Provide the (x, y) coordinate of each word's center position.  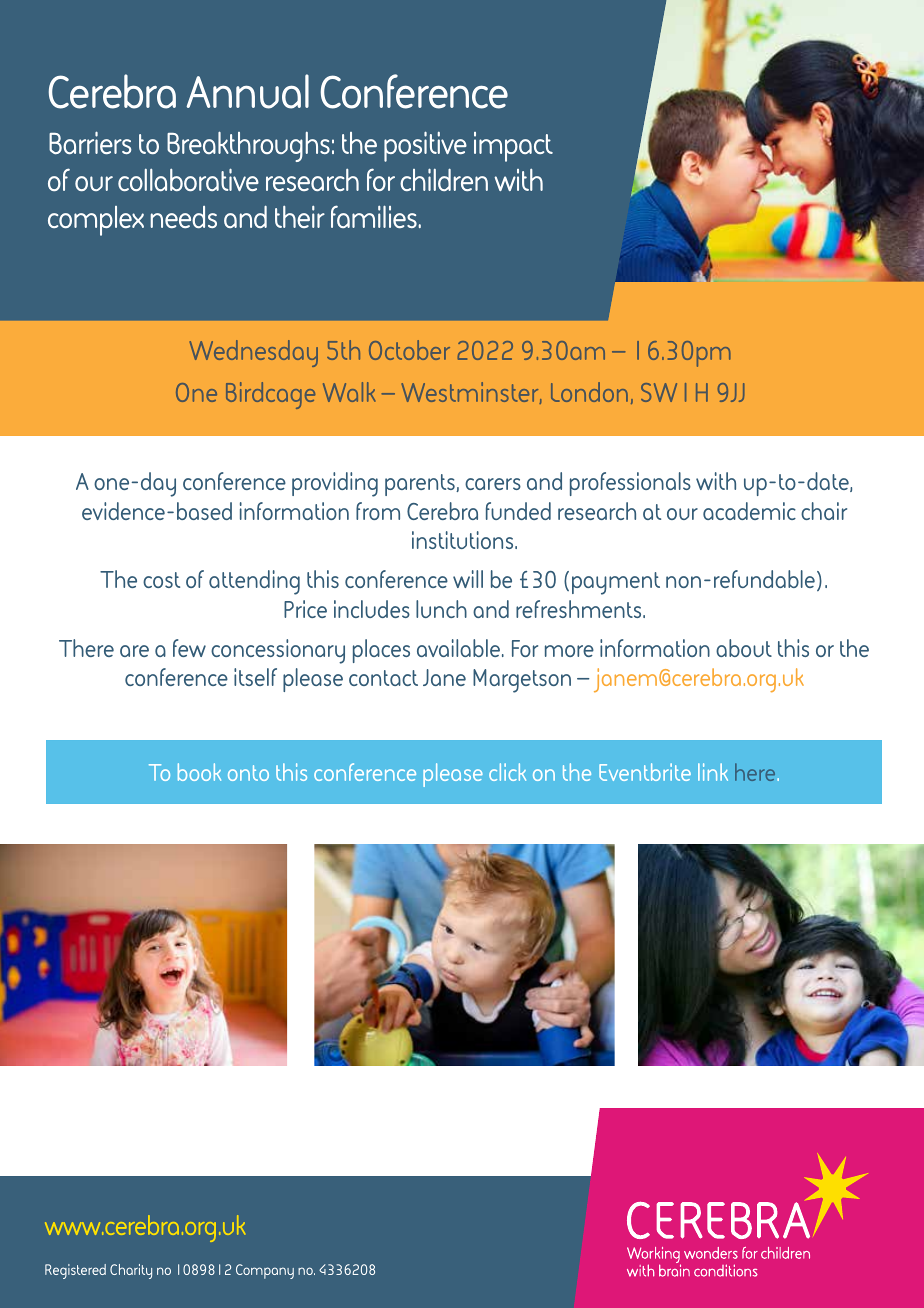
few (189, 648)
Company (265, 1271)
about (744, 648)
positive (425, 146)
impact (513, 147)
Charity (131, 1271)
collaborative (188, 179)
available (458, 648)
